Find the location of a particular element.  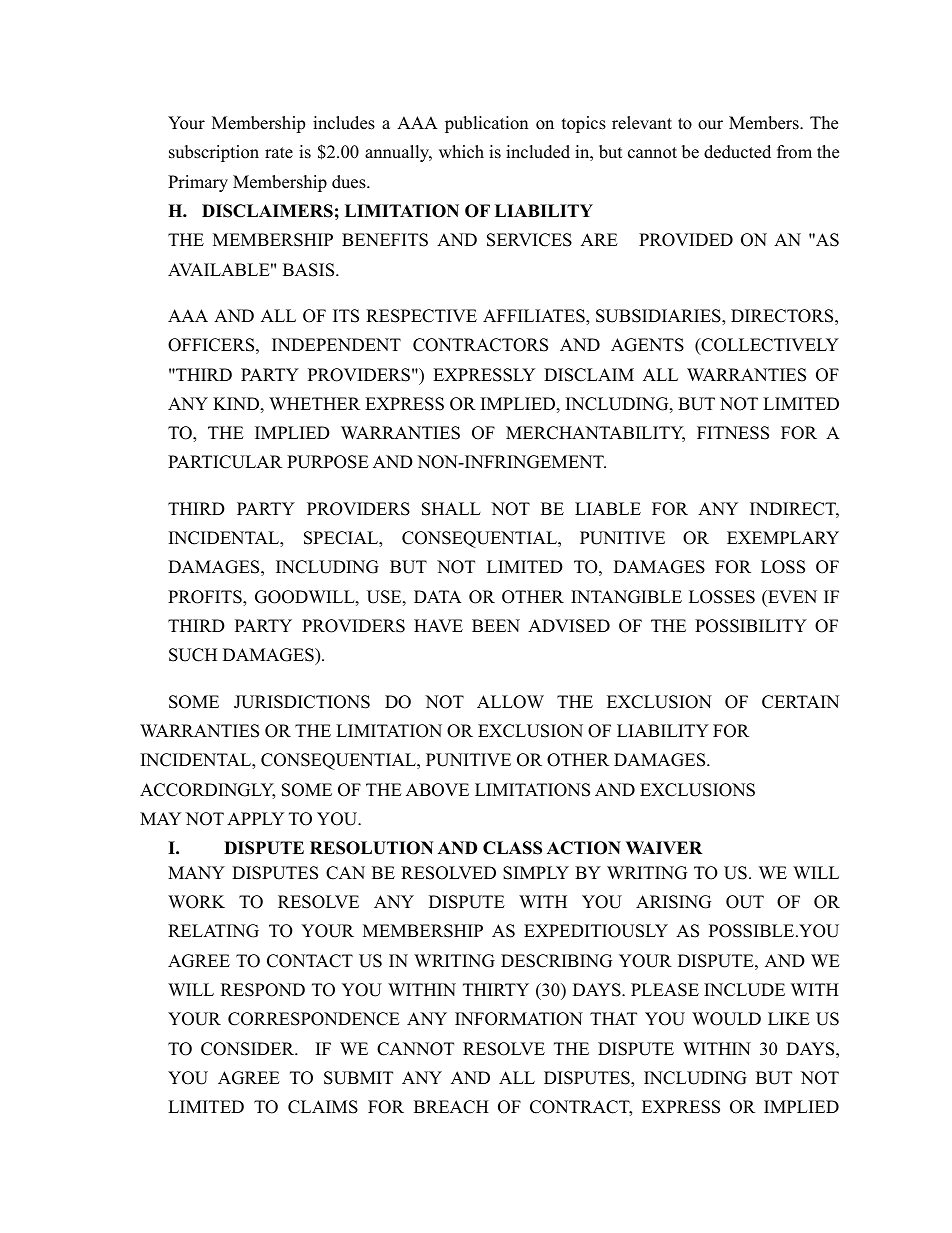

subscription is located at coordinates (214, 153).
